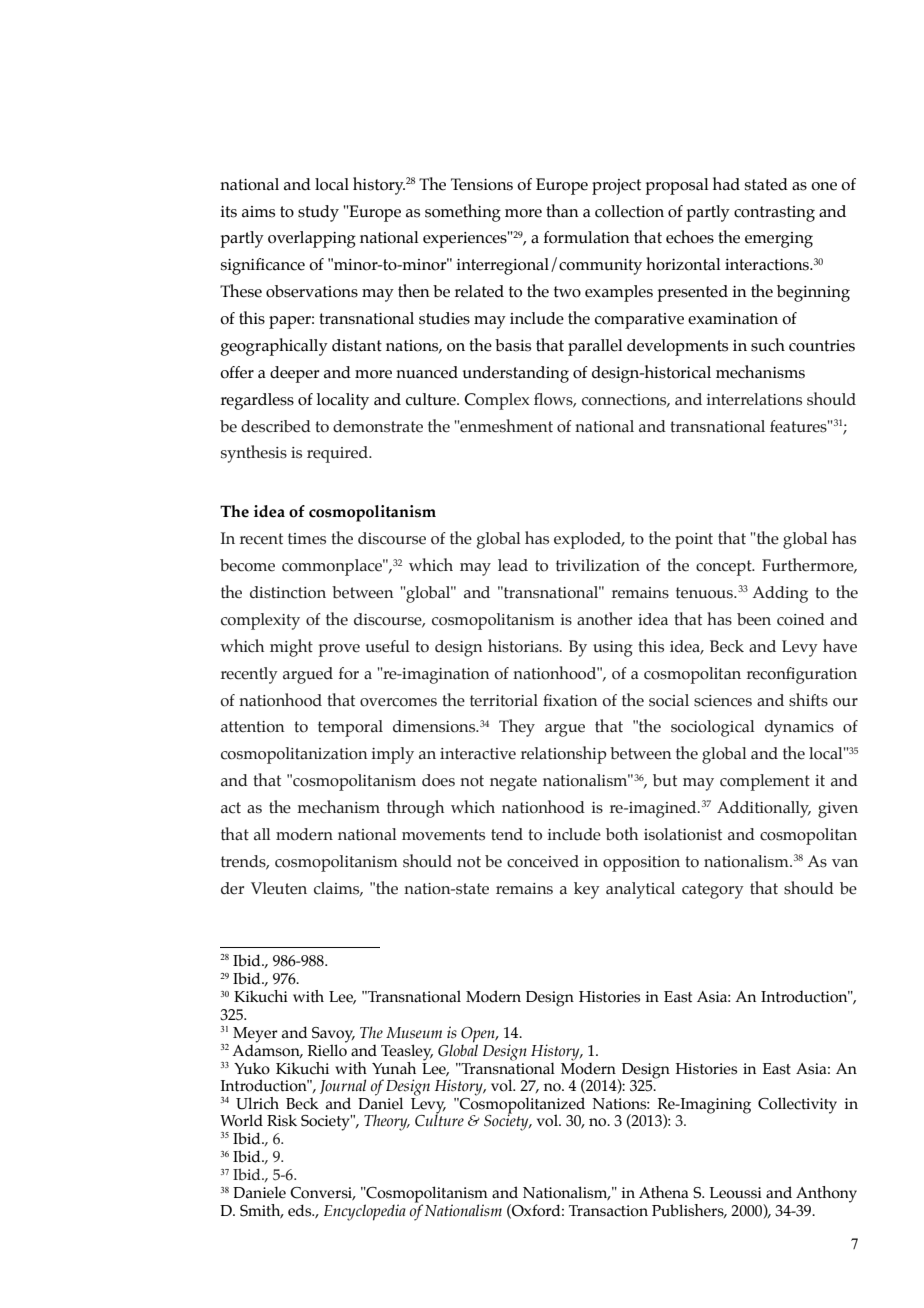  Describe the element at coordinates (725, 568) in the page. I see `concept` at that location.
